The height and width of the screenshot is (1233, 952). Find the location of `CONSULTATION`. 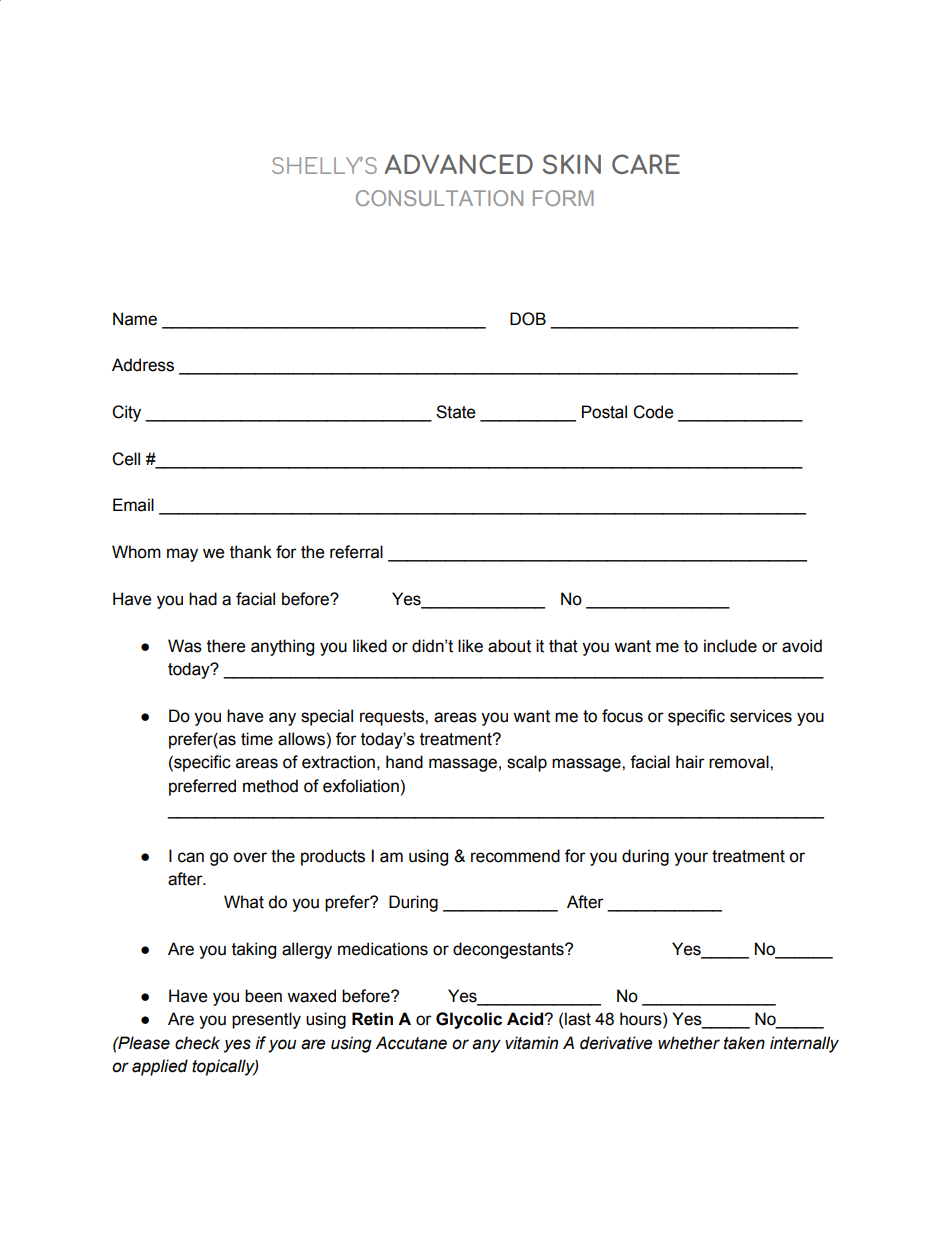

CONSULTATION is located at coordinates (439, 198).
